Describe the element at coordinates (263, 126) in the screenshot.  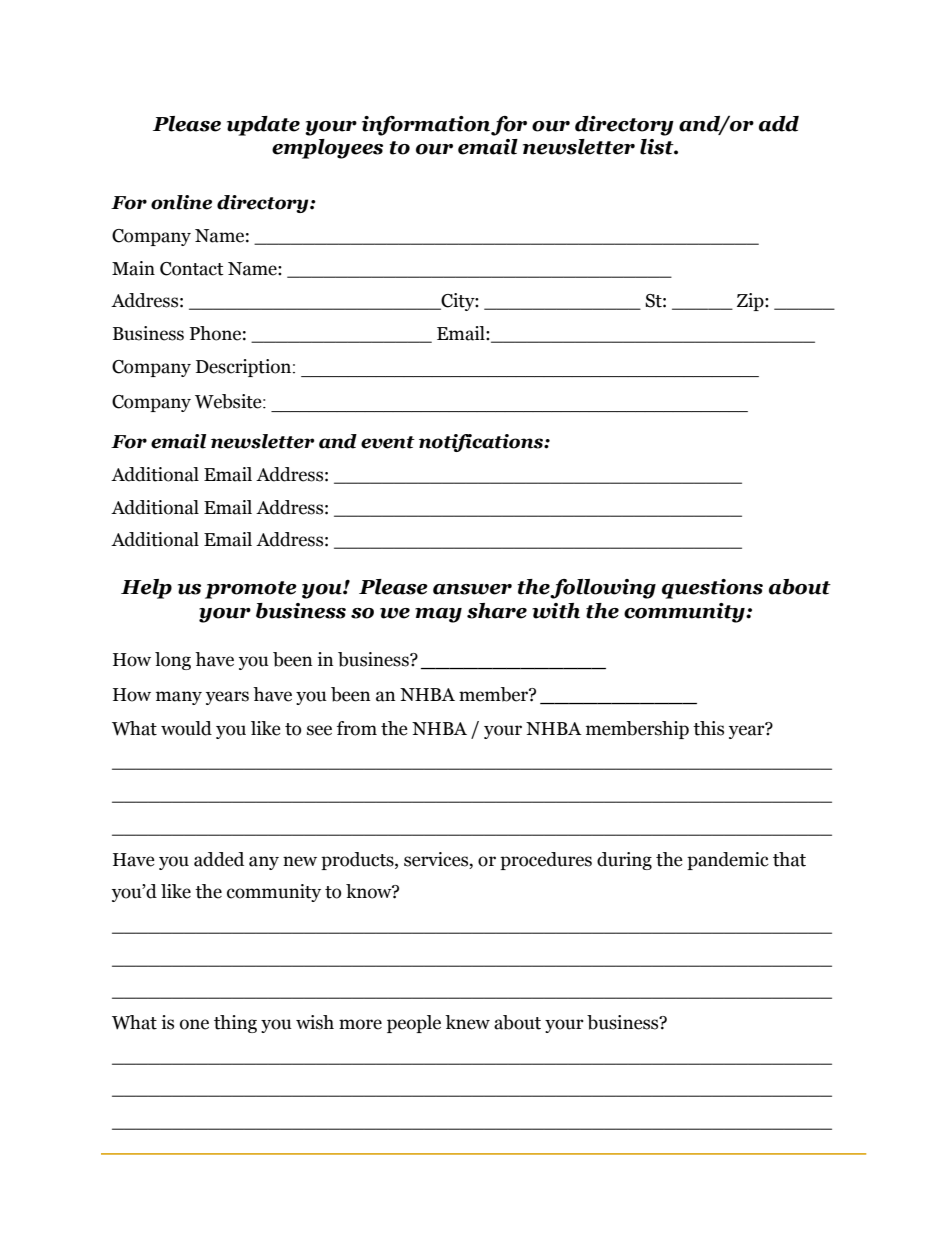
I see `update` at that location.
